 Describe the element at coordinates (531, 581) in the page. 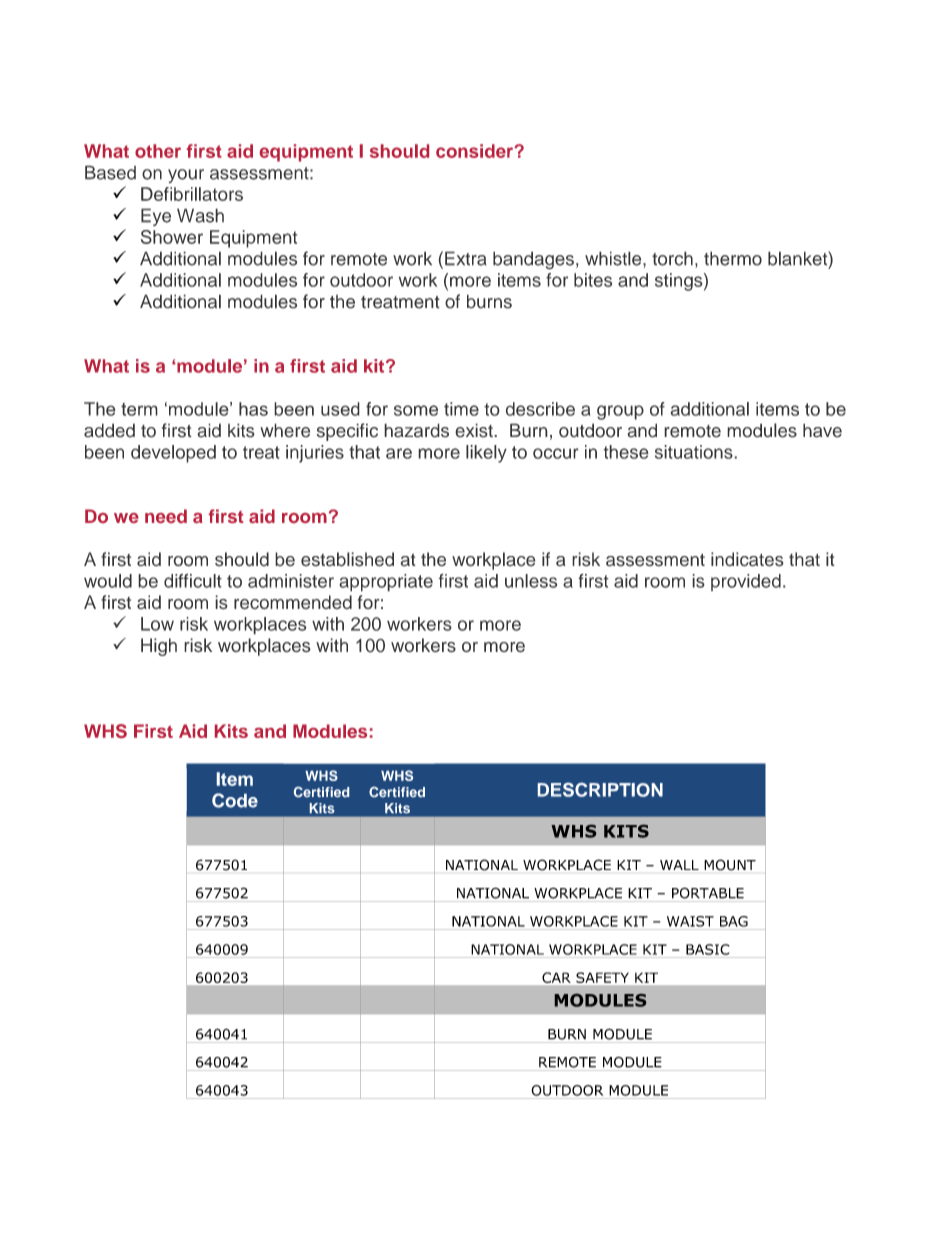

I see `unless` at that location.
